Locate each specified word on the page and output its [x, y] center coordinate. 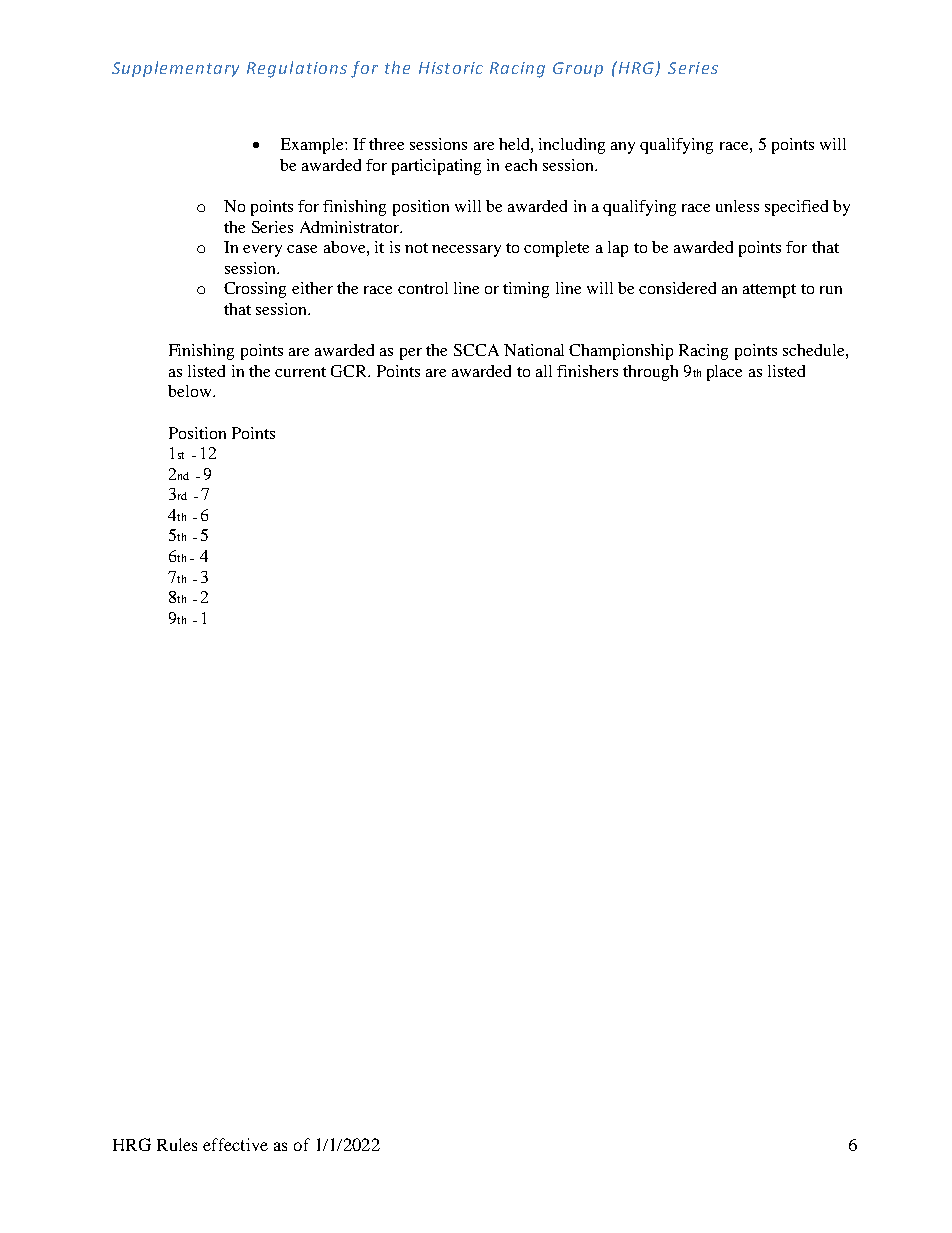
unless [737, 206]
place [724, 373]
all [544, 371]
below [191, 391]
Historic [451, 68]
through [650, 373]
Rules [177, 1144]
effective [235, 1144]
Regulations [297, 69]
